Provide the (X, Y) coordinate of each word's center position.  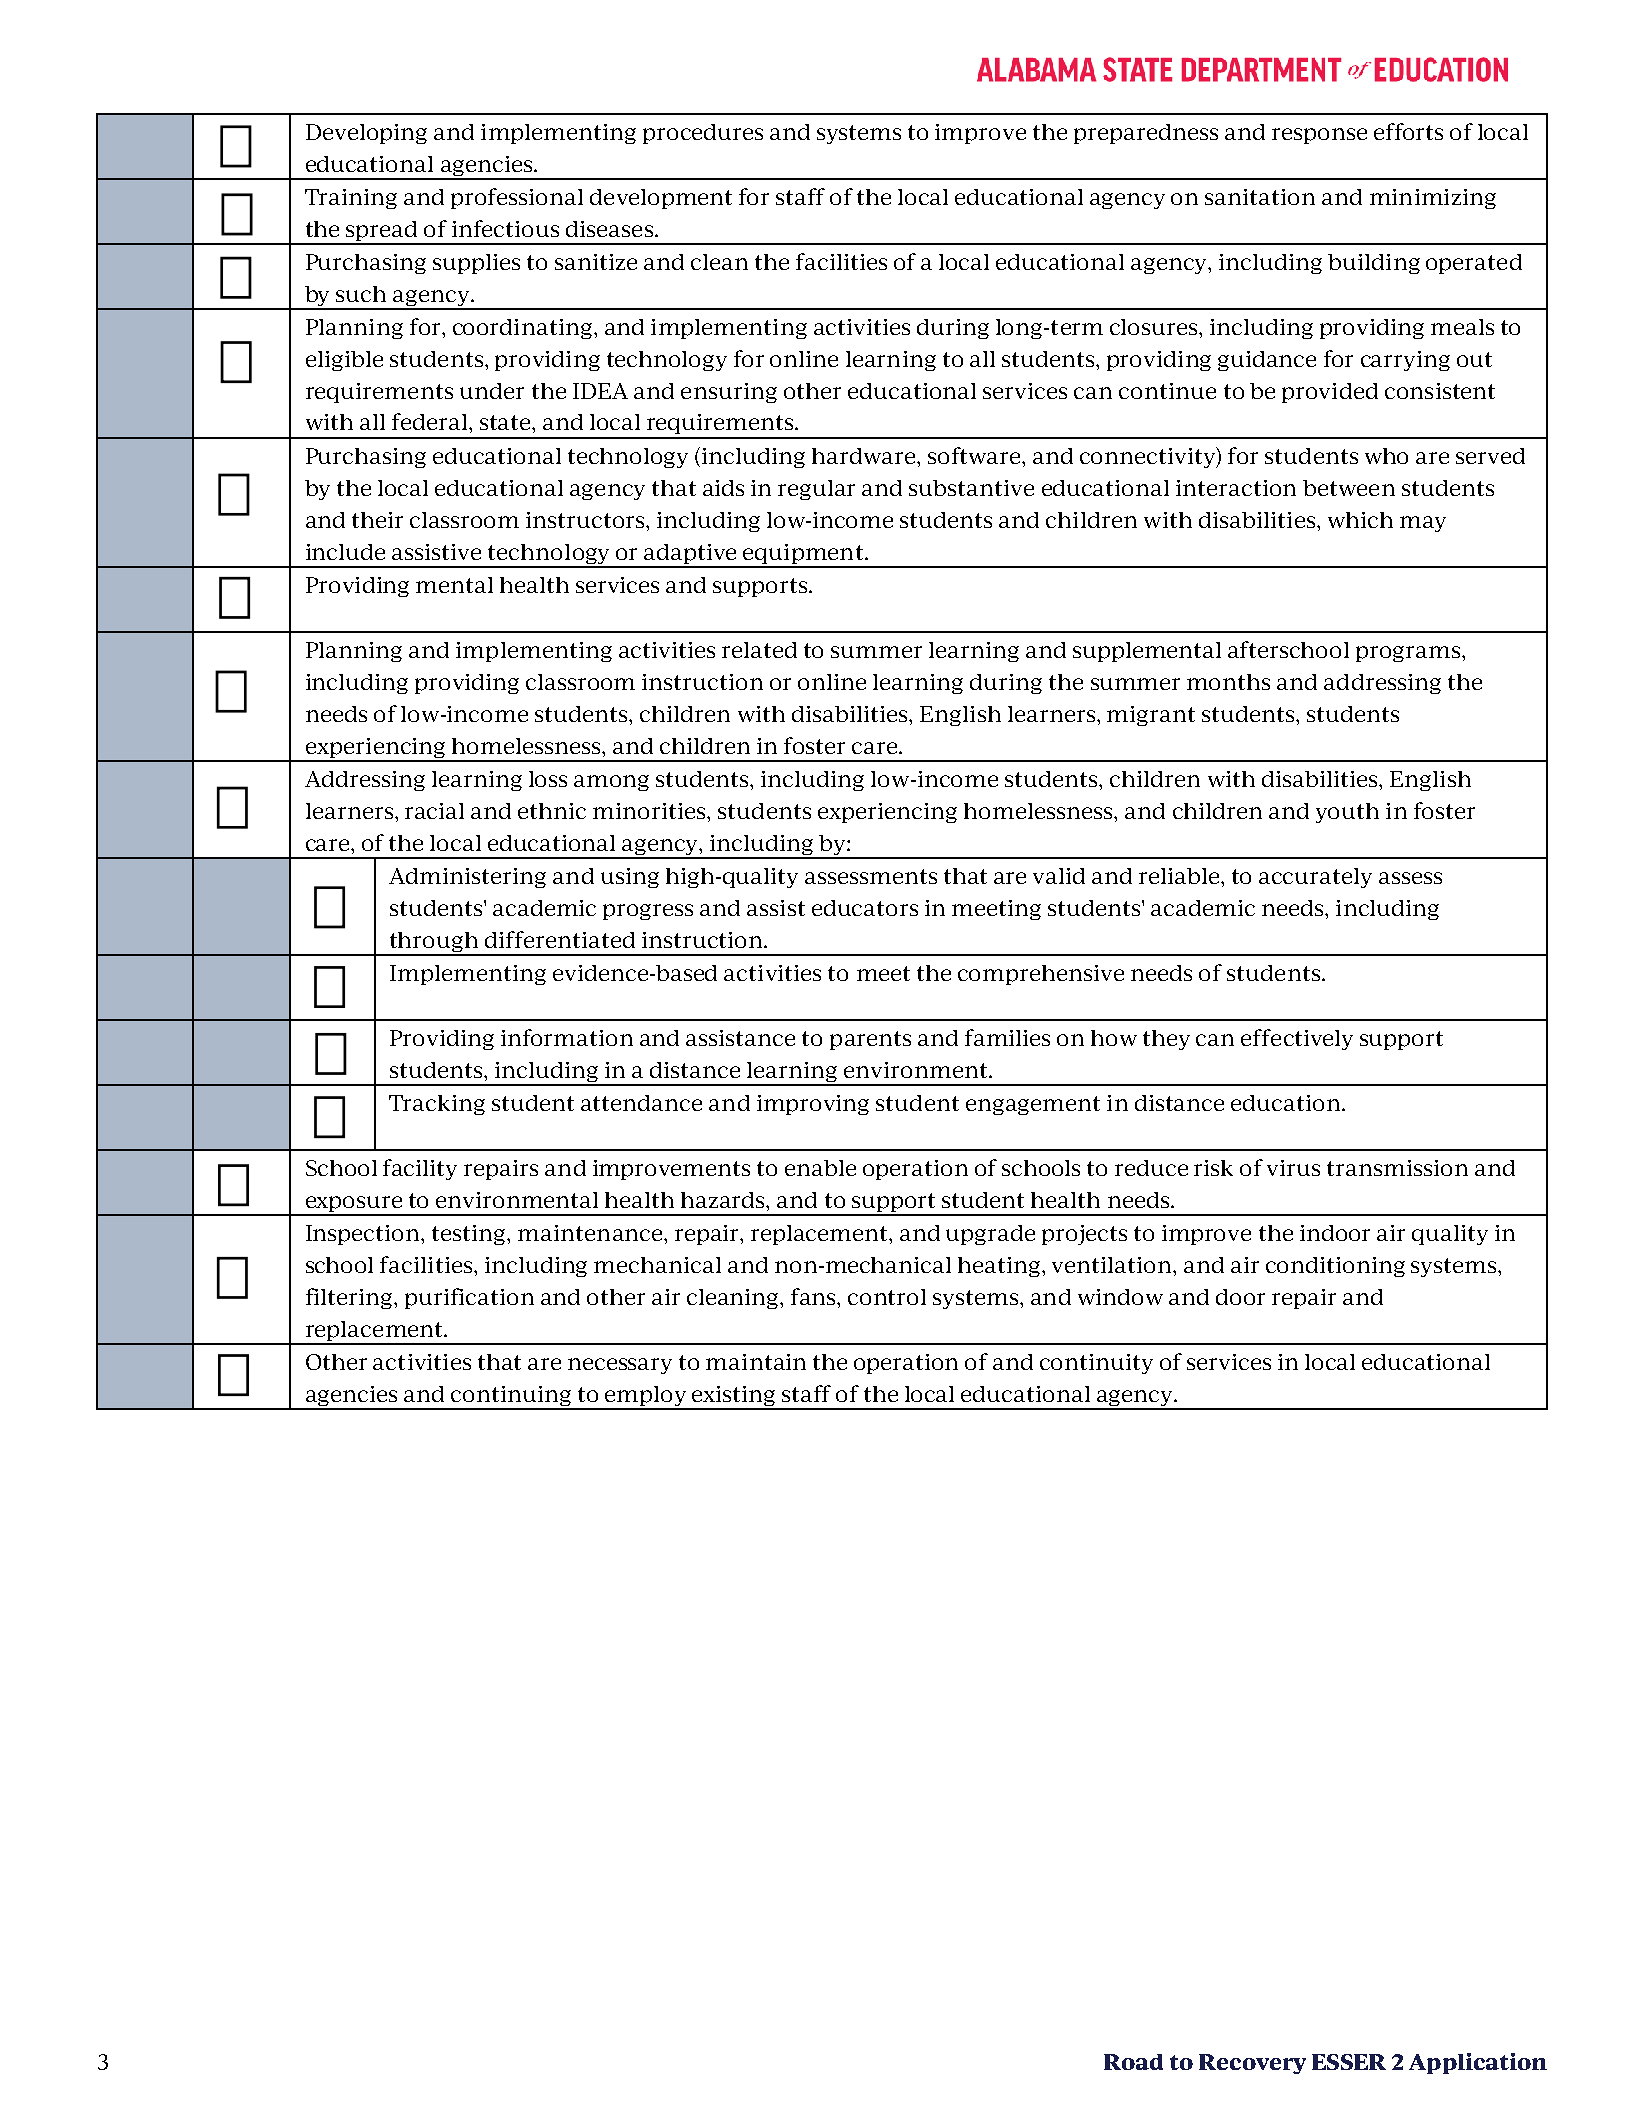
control (887, 1297)
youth (1347, 813)
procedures (703, 134)
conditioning (1335, 1267)
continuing (511, 1397)
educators (865, 908)
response (1319, 136)
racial (434, 811)
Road (1133, 2062)
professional (517, 198)
